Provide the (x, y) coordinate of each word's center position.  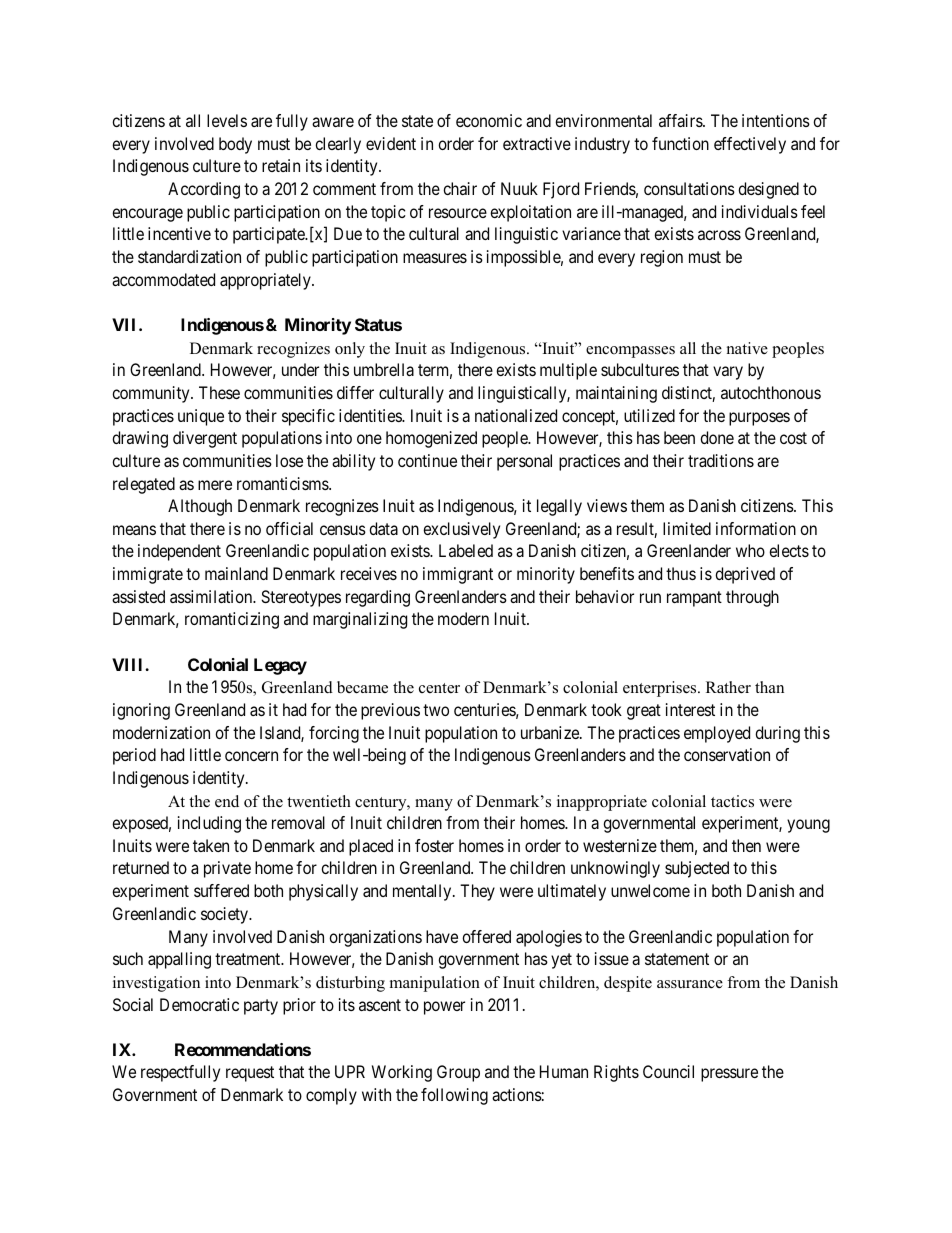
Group (458, 1073)
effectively (750, 145)
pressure (729, 1075)
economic (489, 120)
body (235, 145)
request (250, 1074)
